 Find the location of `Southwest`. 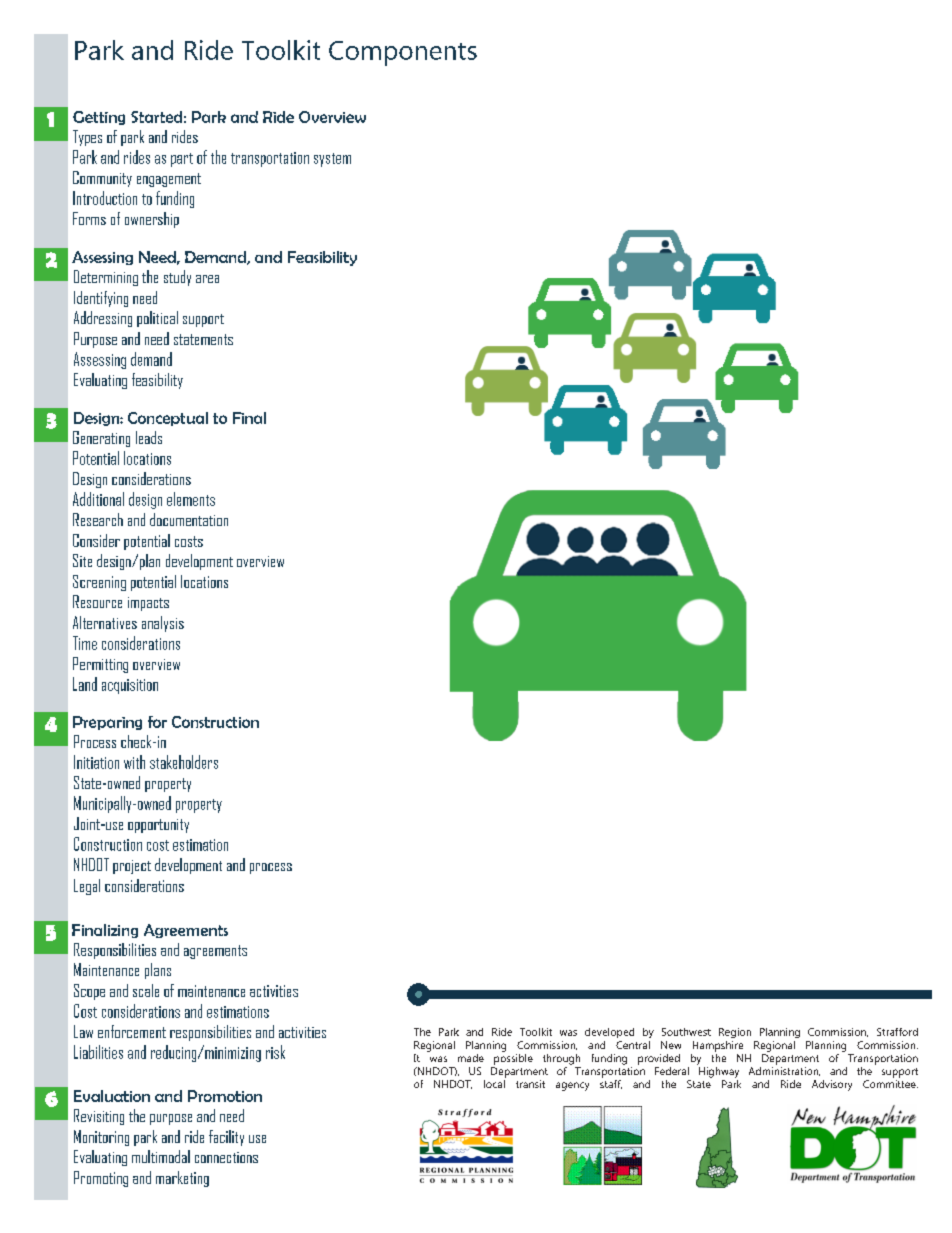

Southwest is located at coordinates (686, 1032).
